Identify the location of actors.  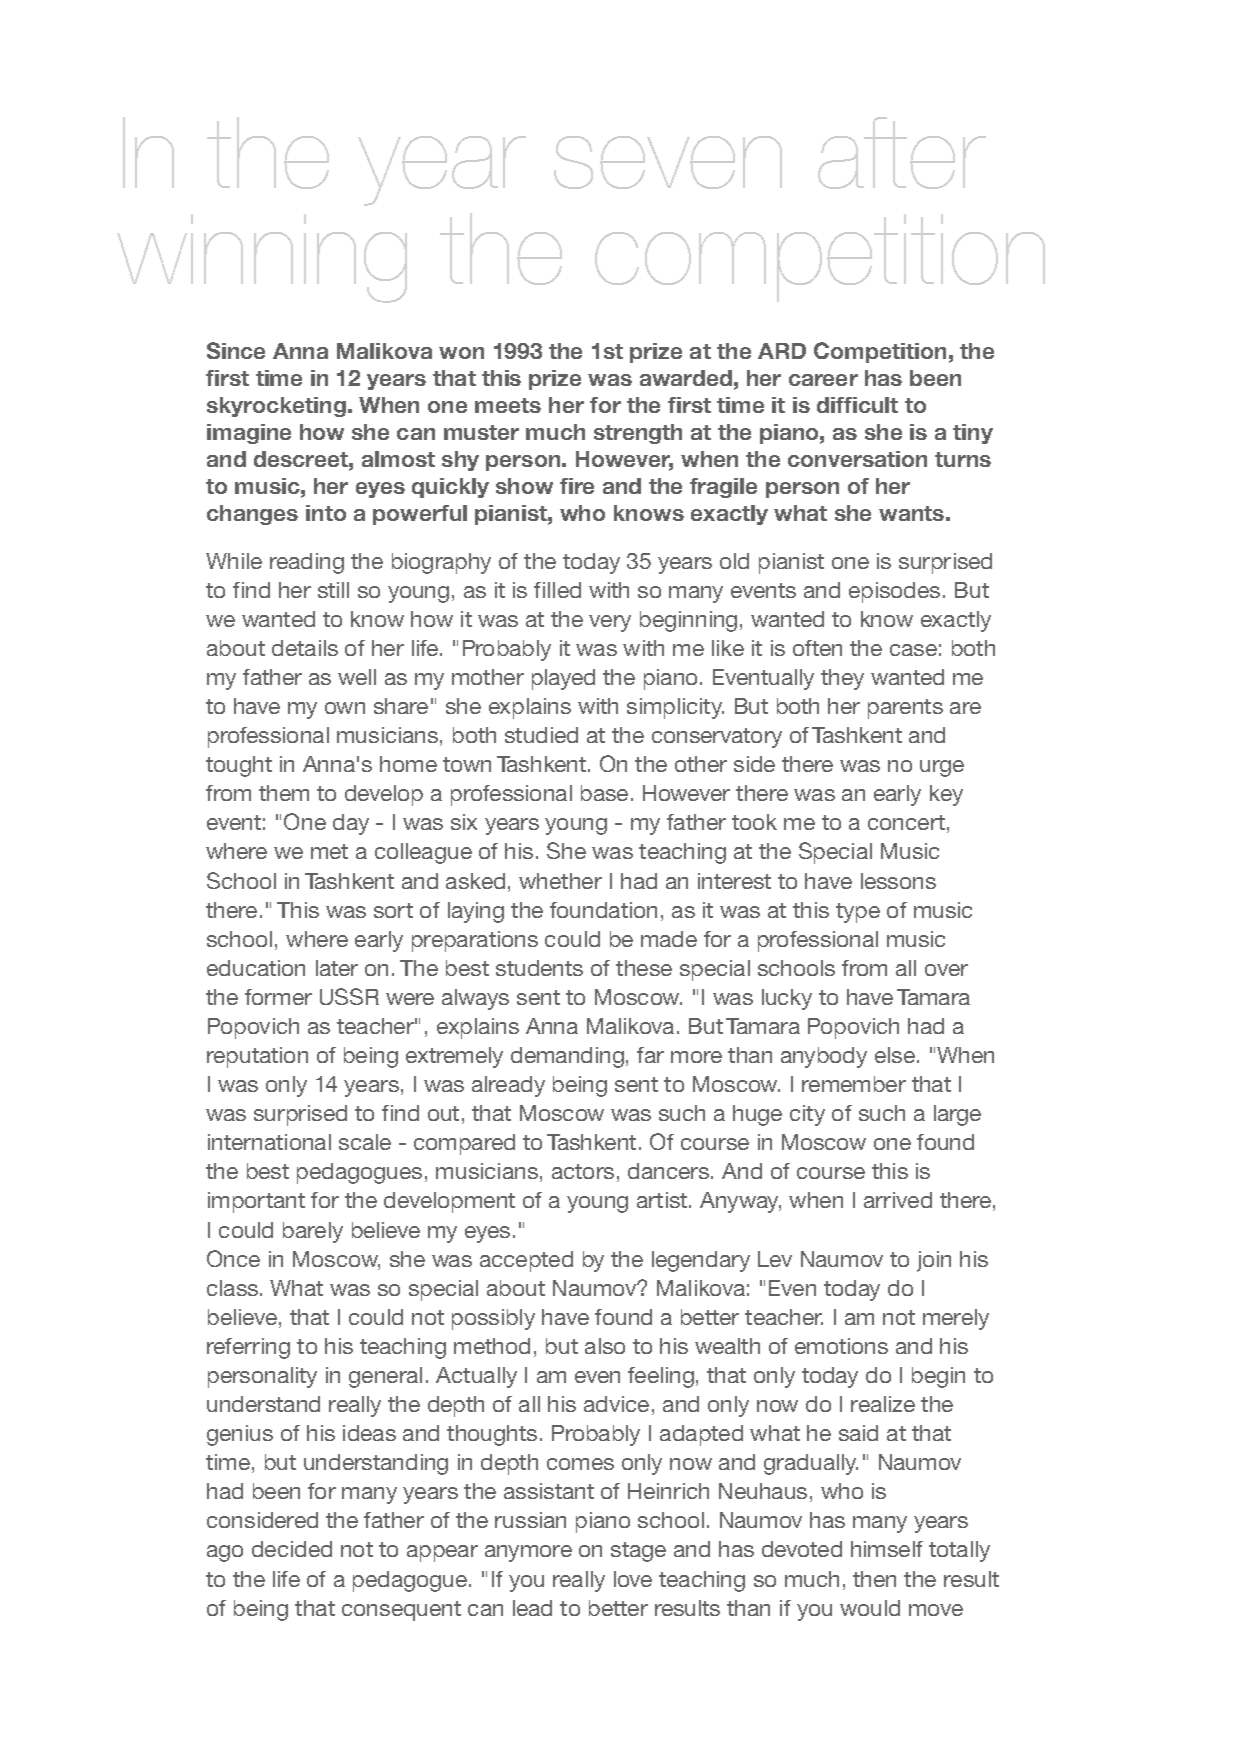
(583, 1171).
